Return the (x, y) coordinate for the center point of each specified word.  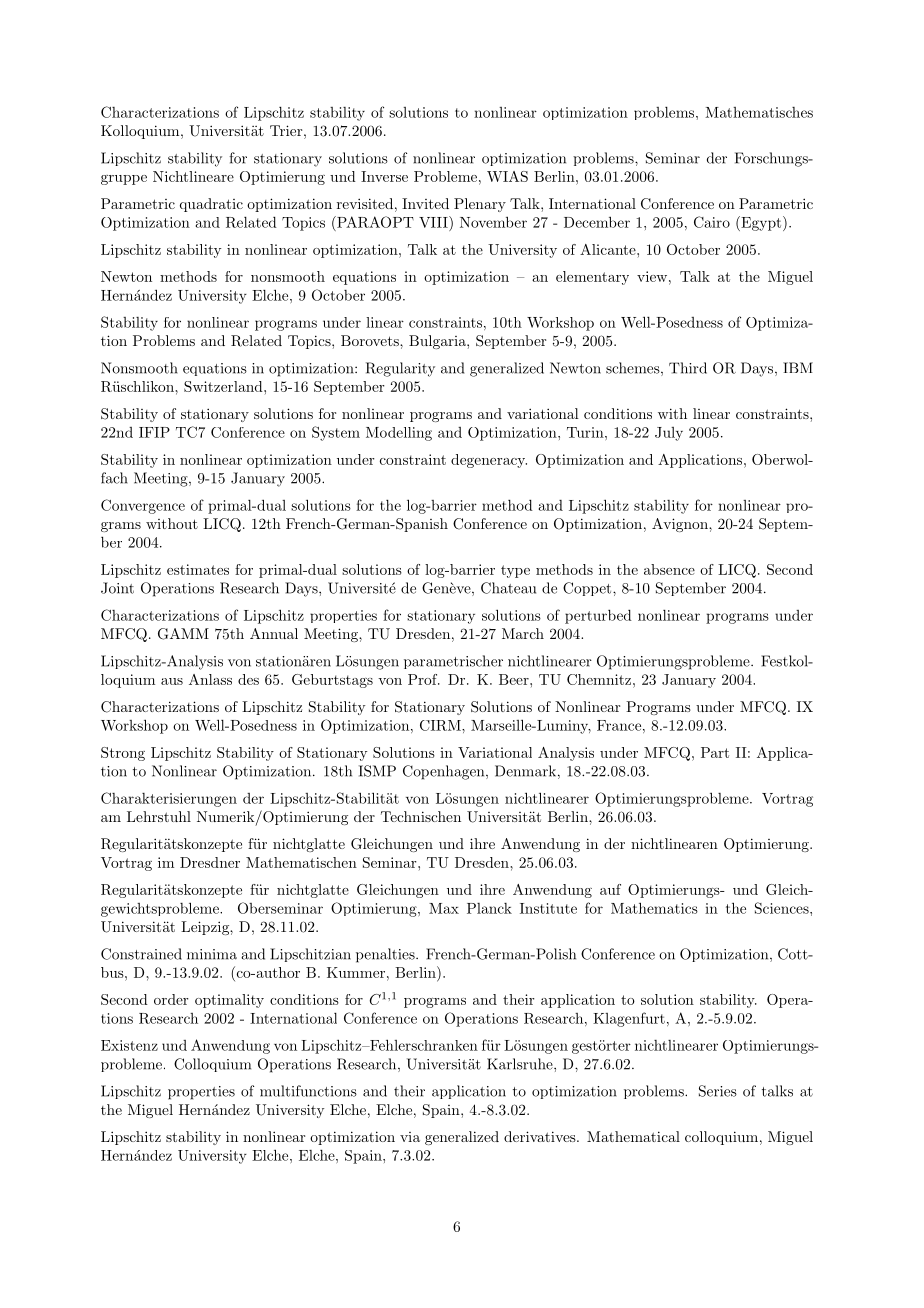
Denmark (525, 771)
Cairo (712, 222)
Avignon (681, 525)
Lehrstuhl (159, 816)
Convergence (143, 506)
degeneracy (489, 461)
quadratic (211, 205)
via (410, 1137)
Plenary (480, 205)
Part (715, 752)
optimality (229, 1001)
